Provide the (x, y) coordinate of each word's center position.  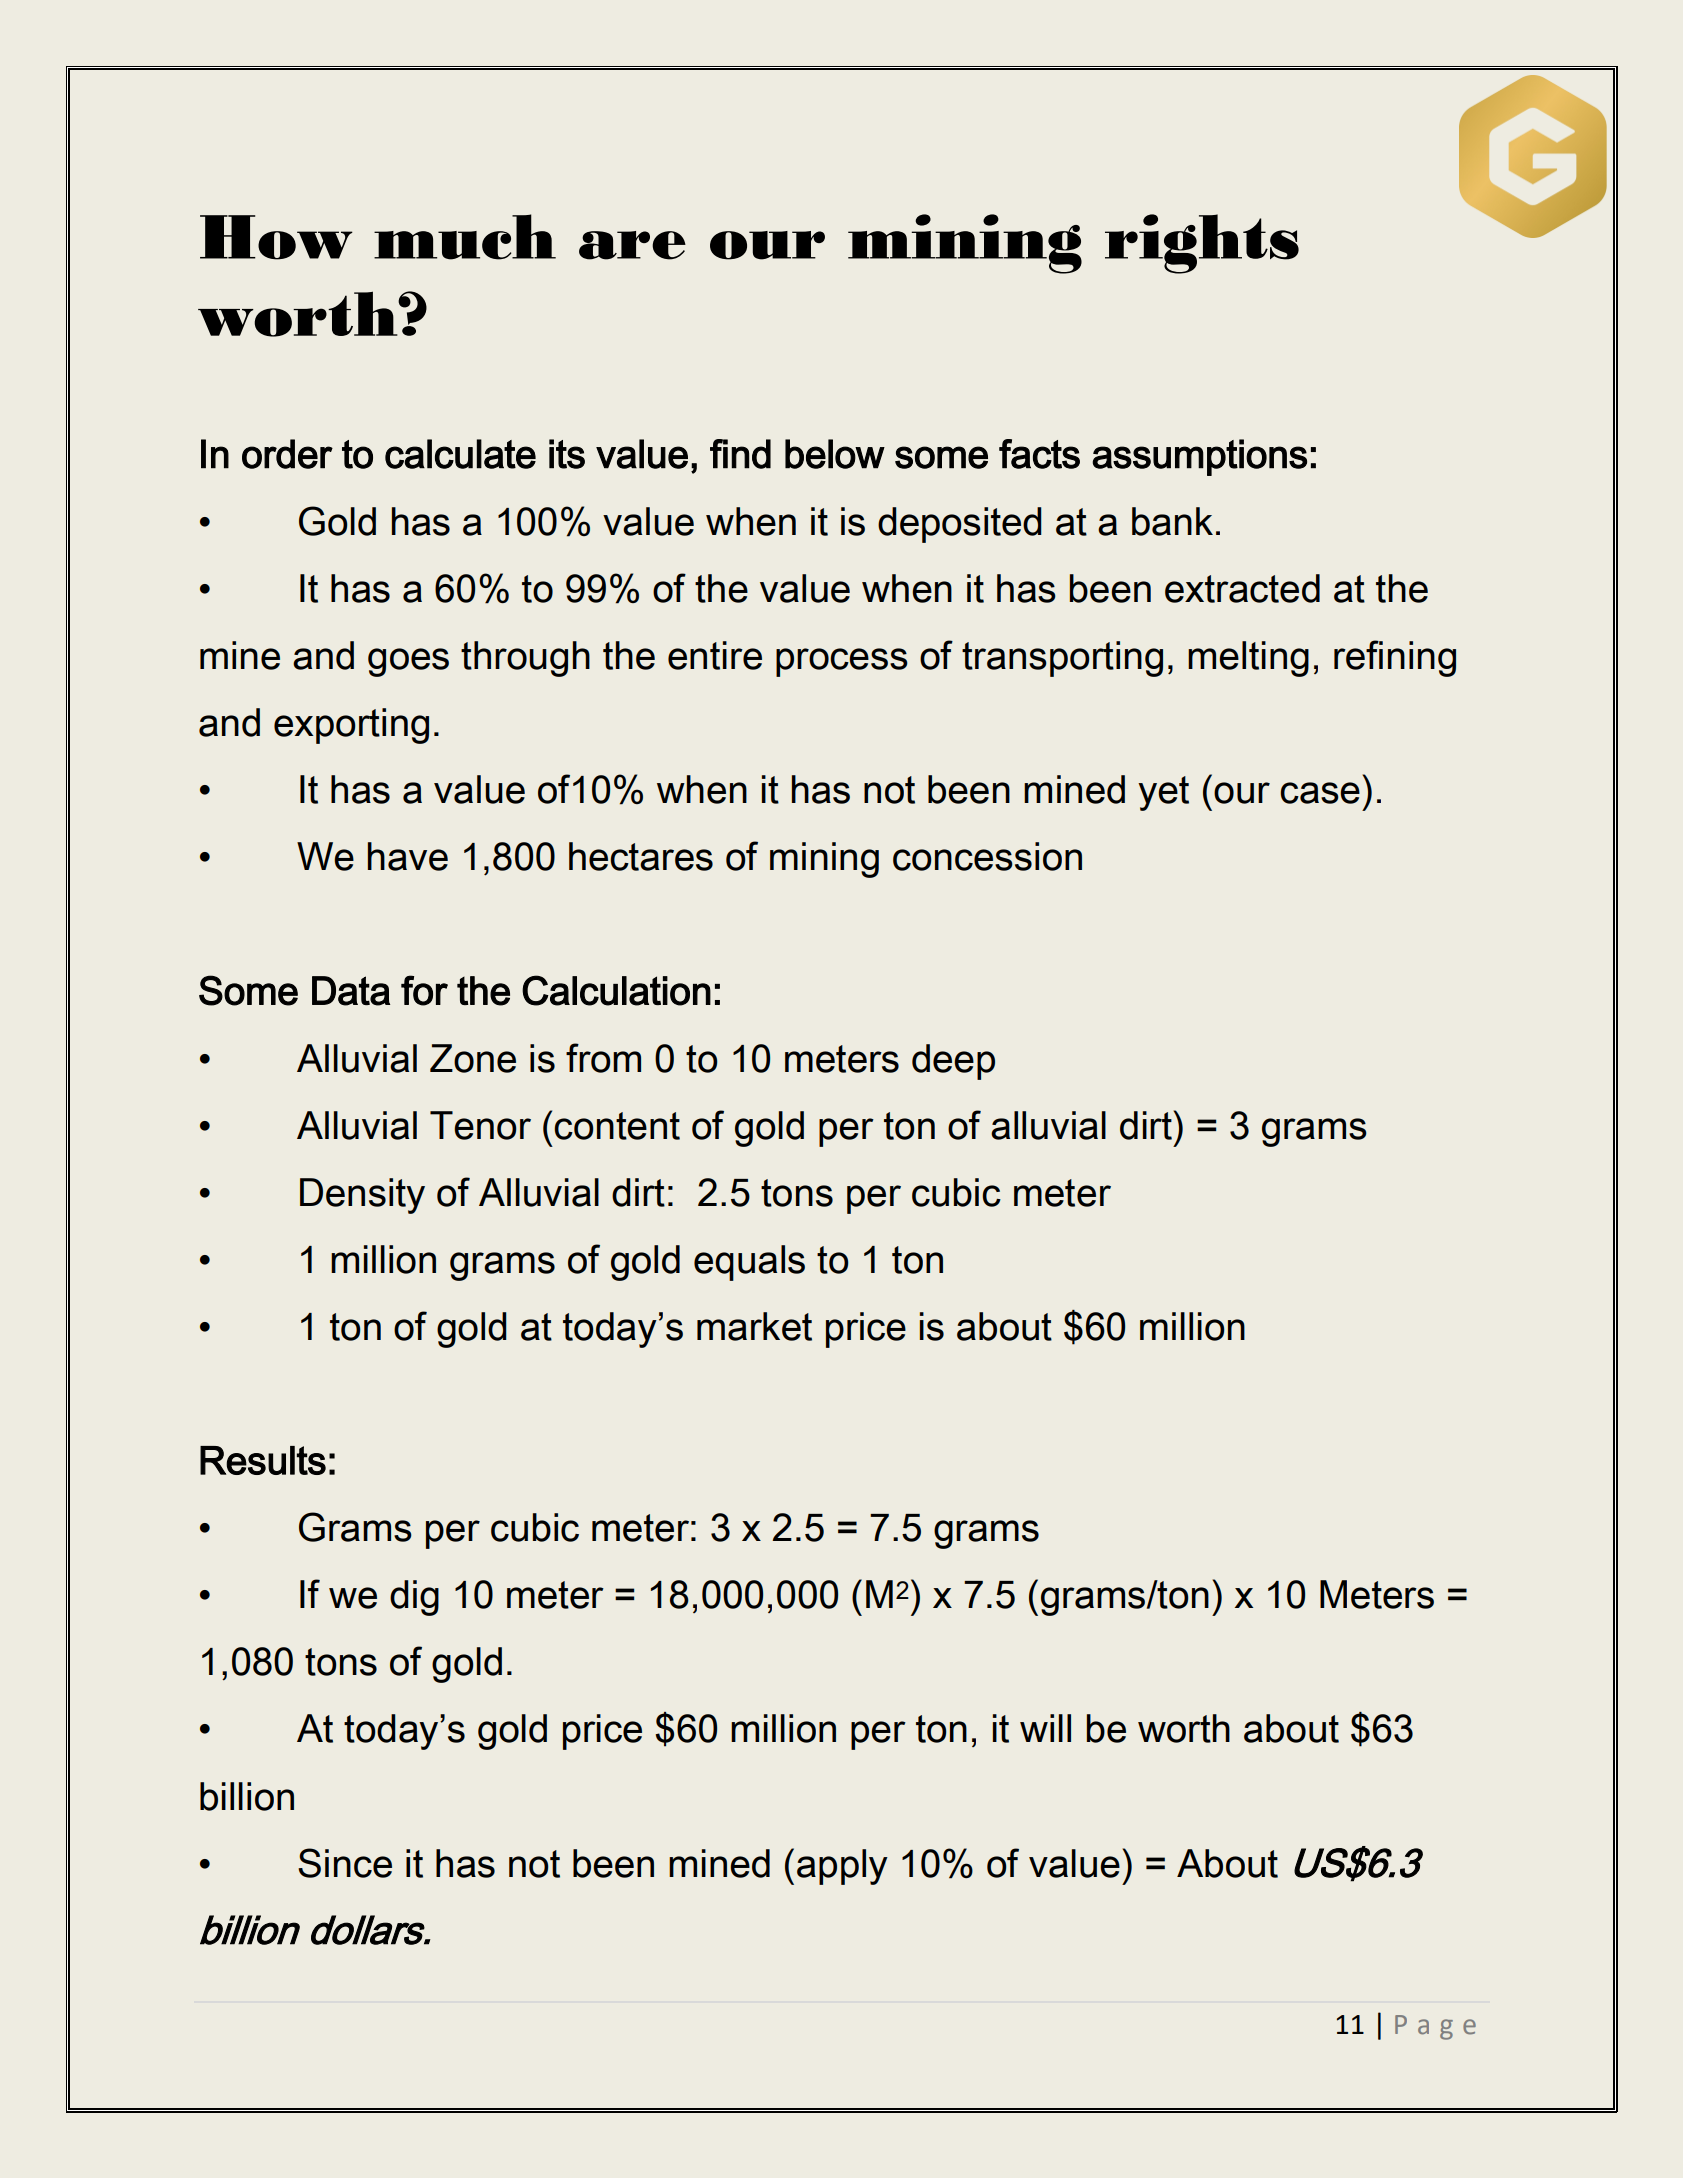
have (408, 856)
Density (362, 1196)
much (465, 237)
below (835, 454)
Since (345, 1863)
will (1045, 1728)
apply (842, 1867)
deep (953, 1062)
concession (987, 856)
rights (1202, 244)
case (1320, 793)
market (754, 1326)
